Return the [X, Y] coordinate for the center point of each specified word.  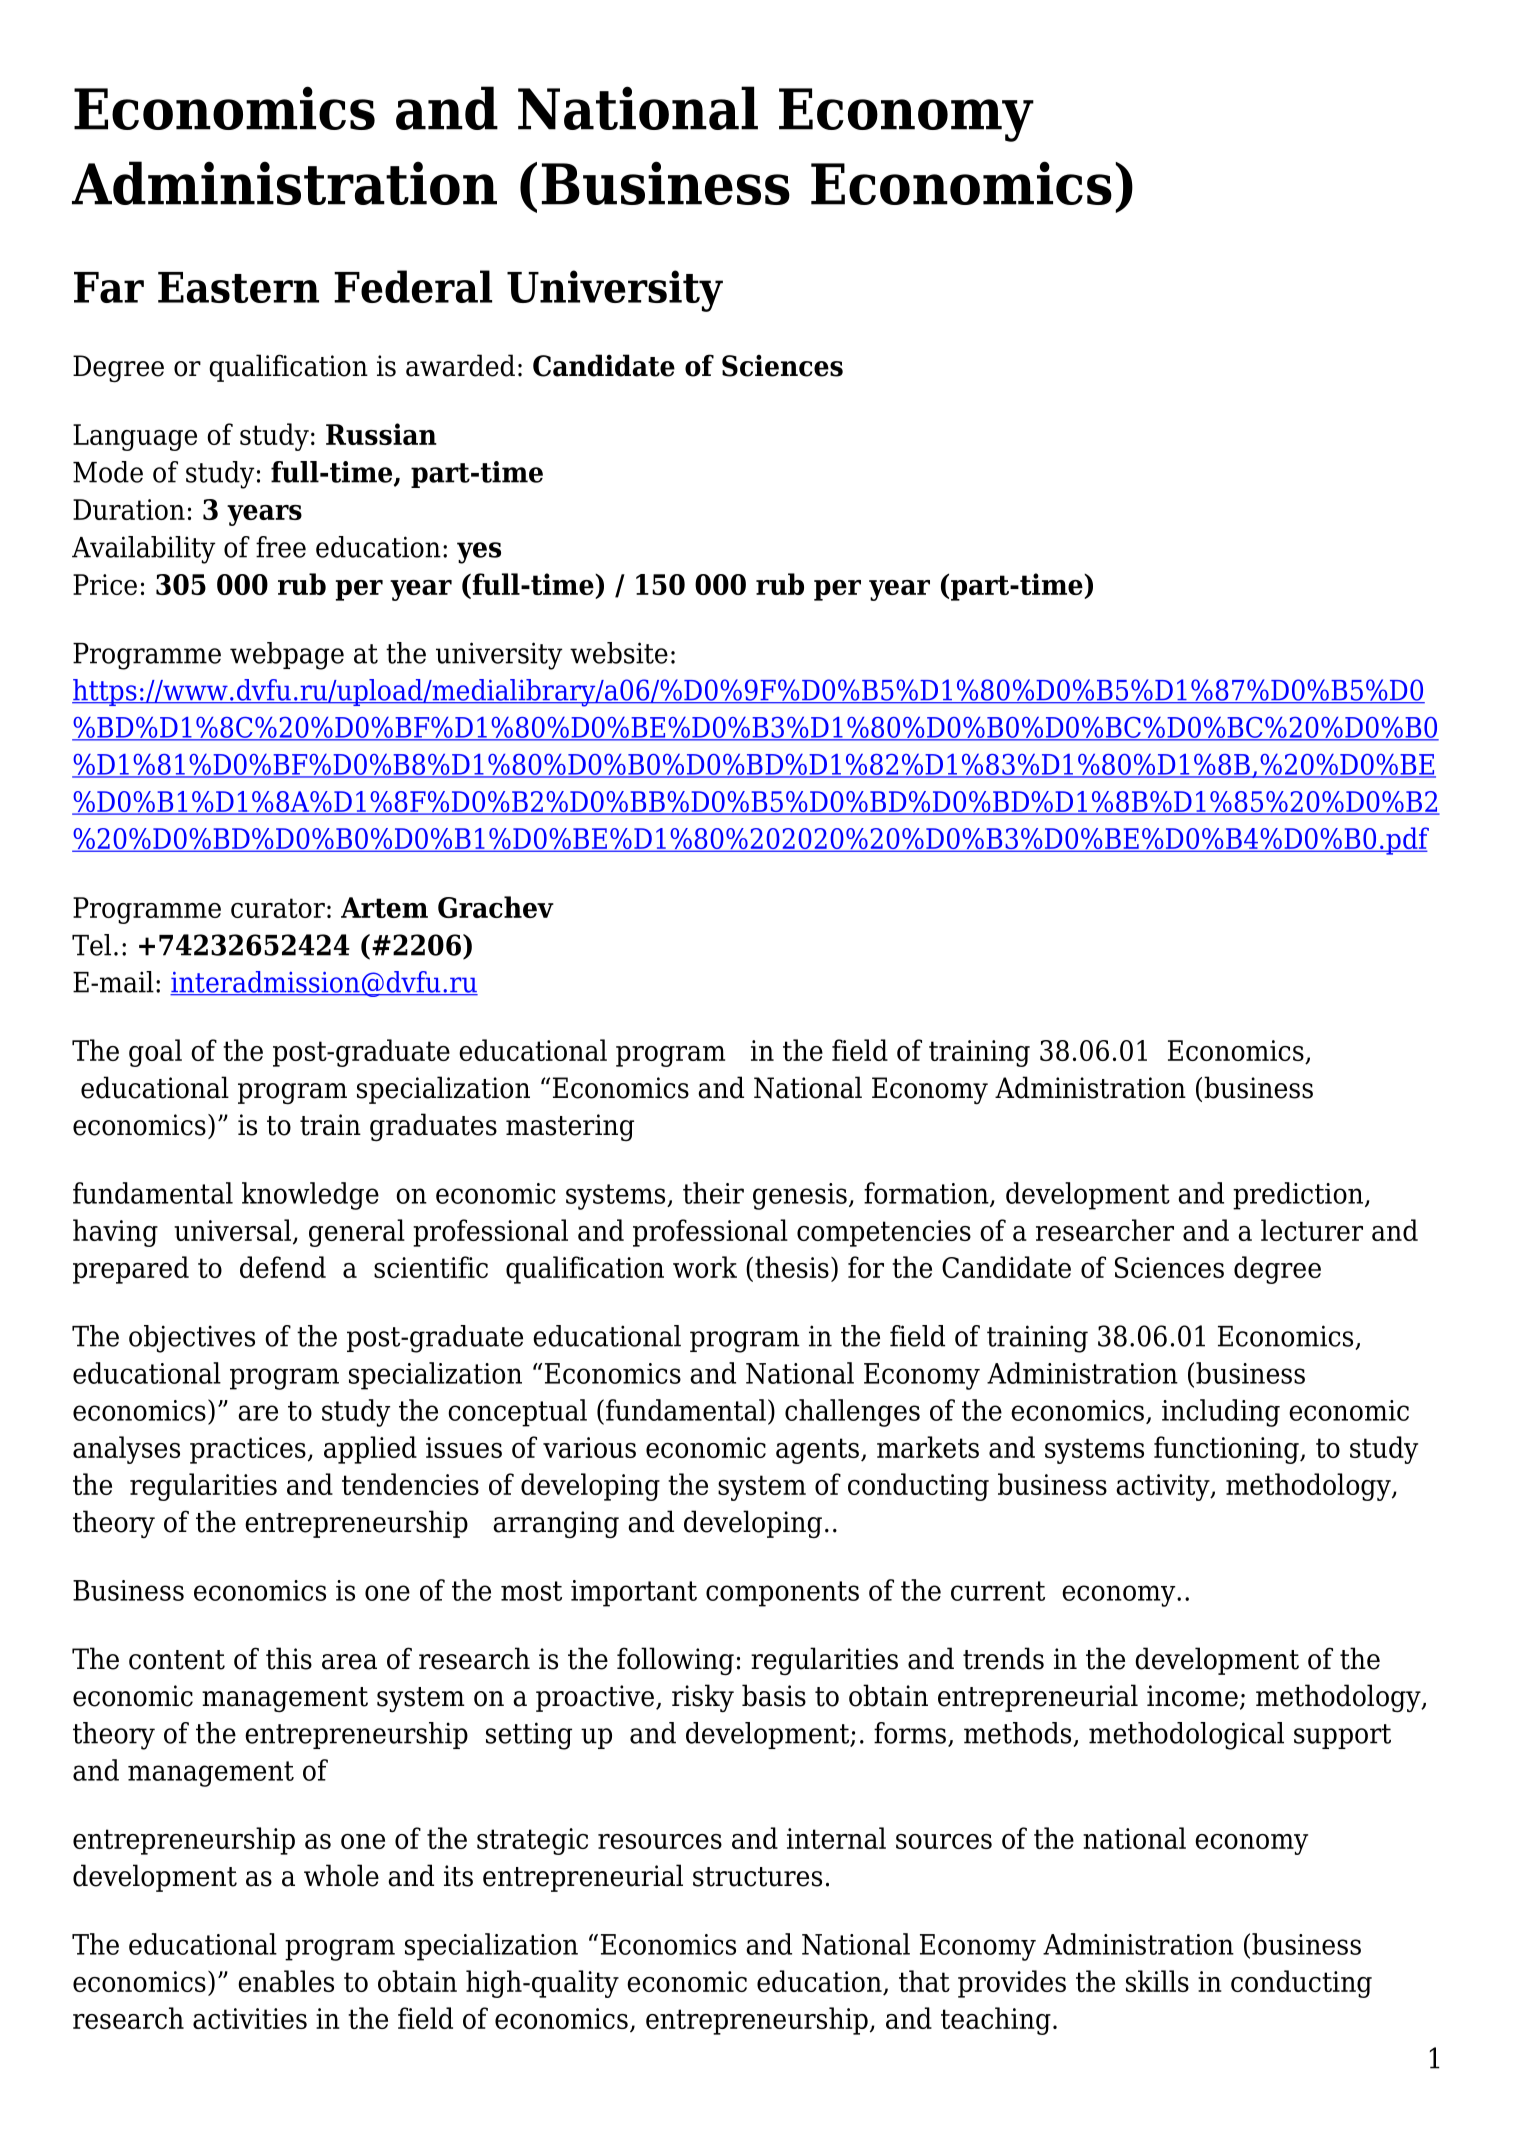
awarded [460, 365]
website [619, 653]
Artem [384, 907]
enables [286, 1981]
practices [248, 1450]
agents [817, 1451]
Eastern [238, 287]
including [1221, 1413]
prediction [1299, 1196]
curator [278, 908]
